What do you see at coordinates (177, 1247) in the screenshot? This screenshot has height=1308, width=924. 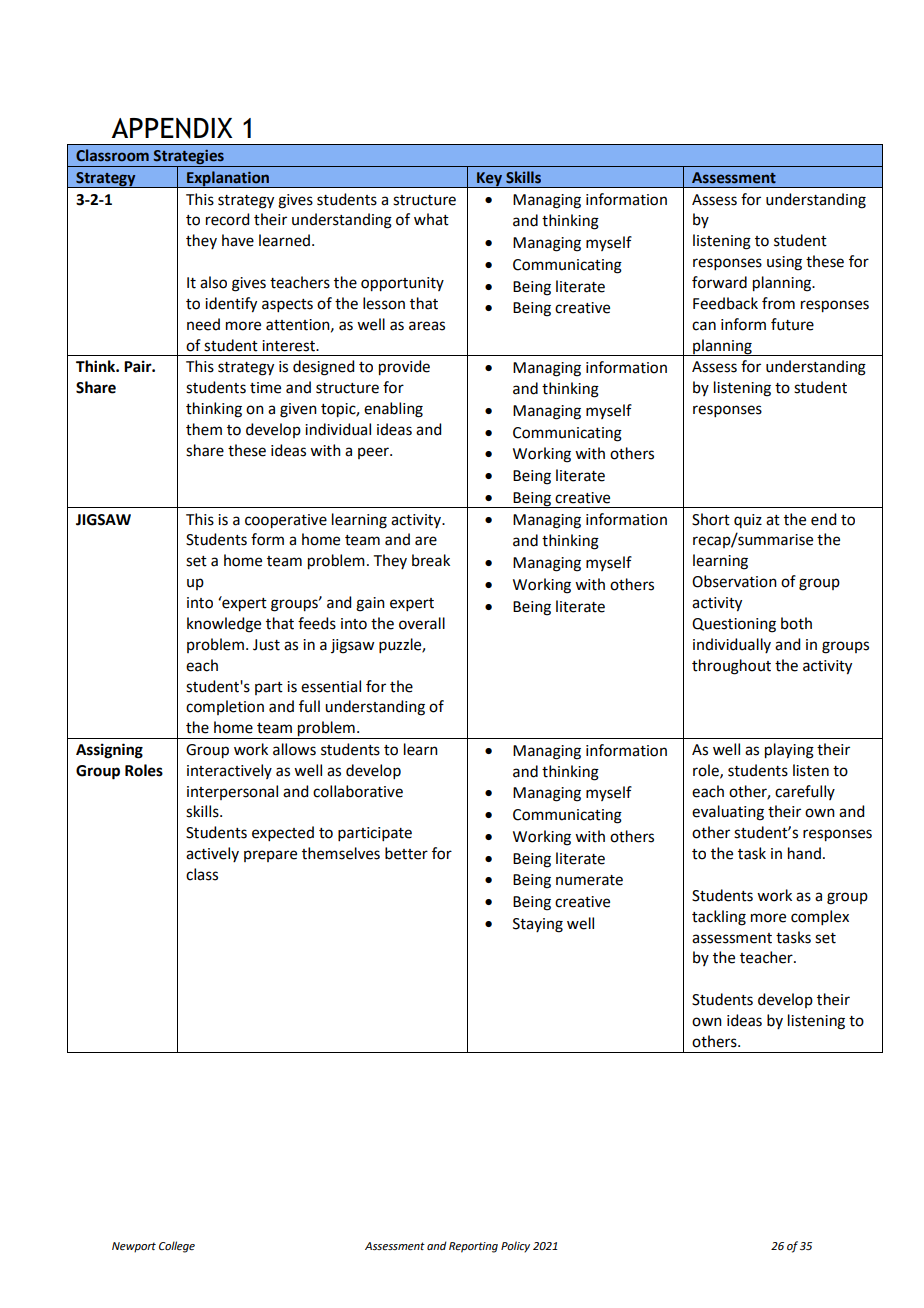 I see `College` at bounding box center [177, 1247].
